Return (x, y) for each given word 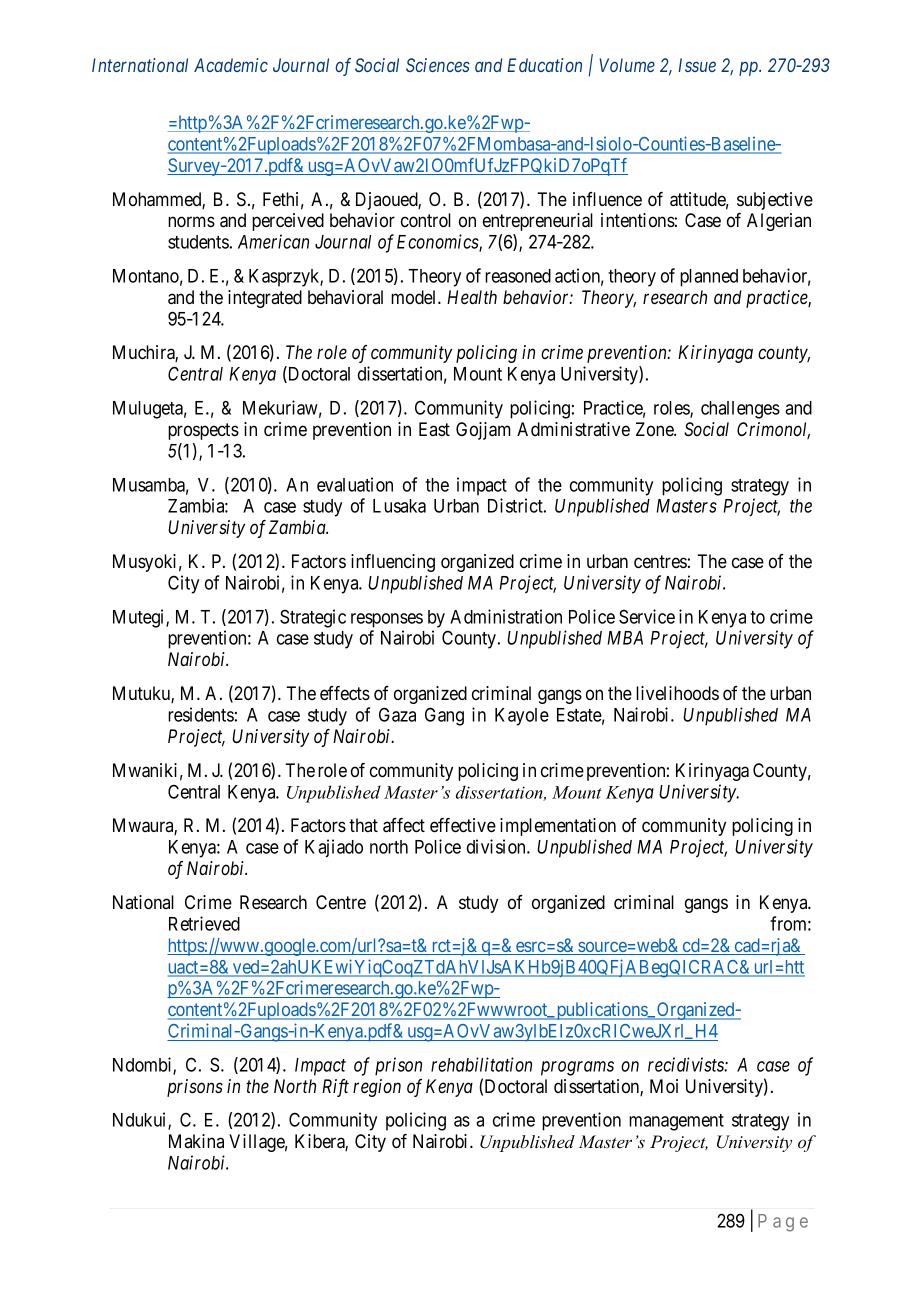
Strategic (313, 618)
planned (709, 278)
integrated (265, 299)
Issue (697, 65)
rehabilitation (481, 1064)
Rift (335, 1088)
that (363, 825)
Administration (506, 616)
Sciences (438, 65)
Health (472, 297)
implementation (558, 827)
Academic (231, 65)
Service (647, 616)
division (497, 846)
